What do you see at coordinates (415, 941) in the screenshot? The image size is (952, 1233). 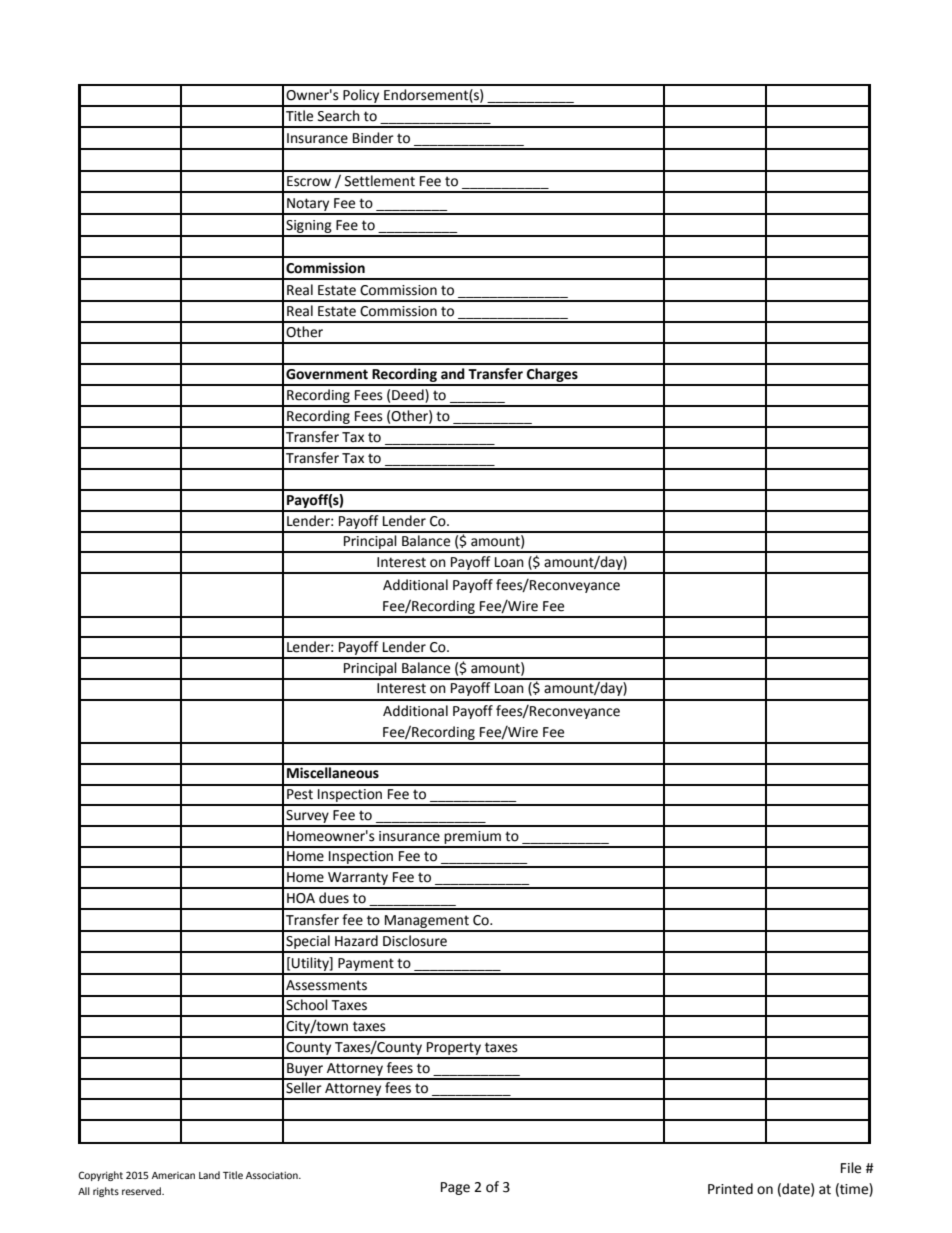 I see `Disclosure` at bounding box center [415, 941].
